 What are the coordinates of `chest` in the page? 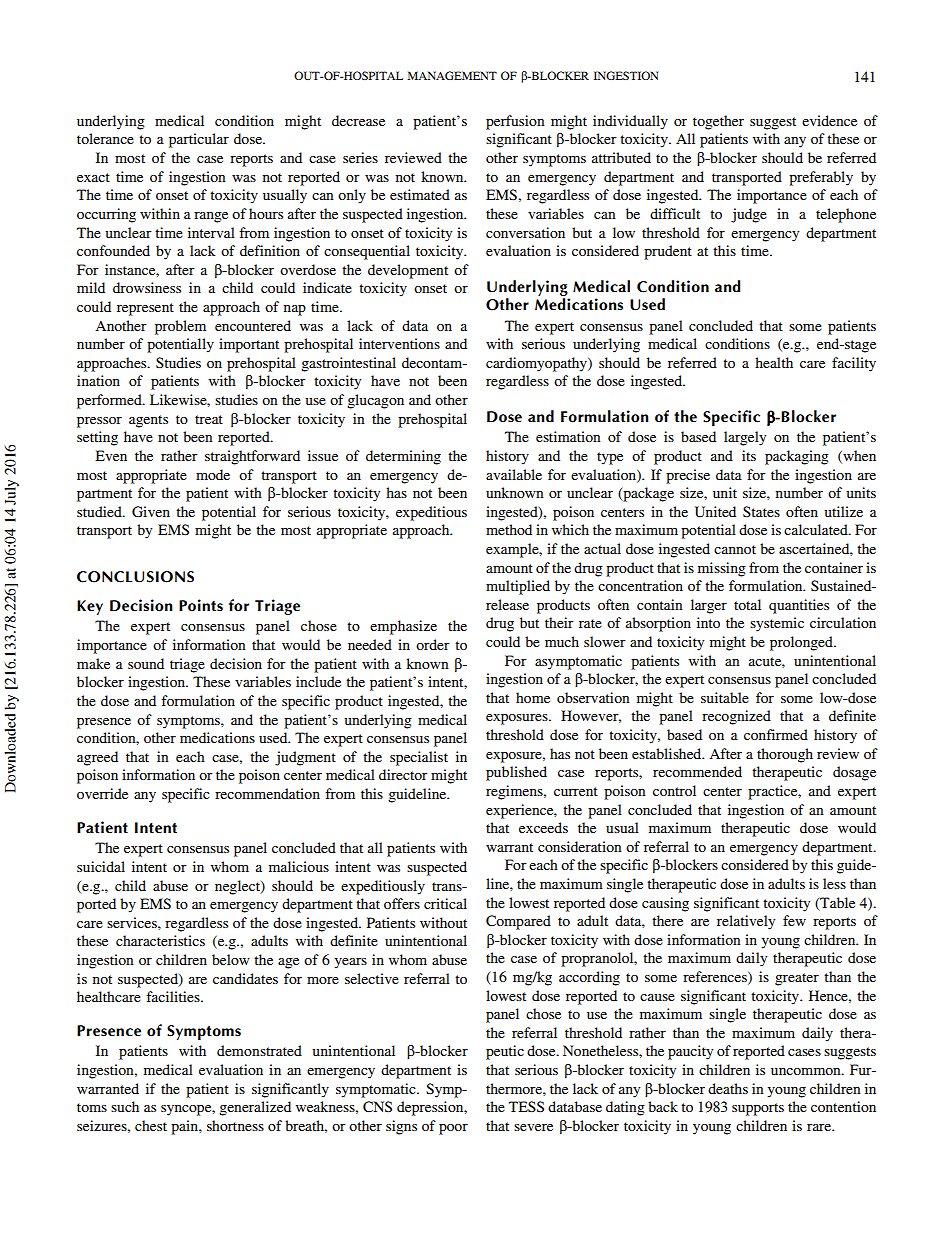 It's located at (151, 1125).
